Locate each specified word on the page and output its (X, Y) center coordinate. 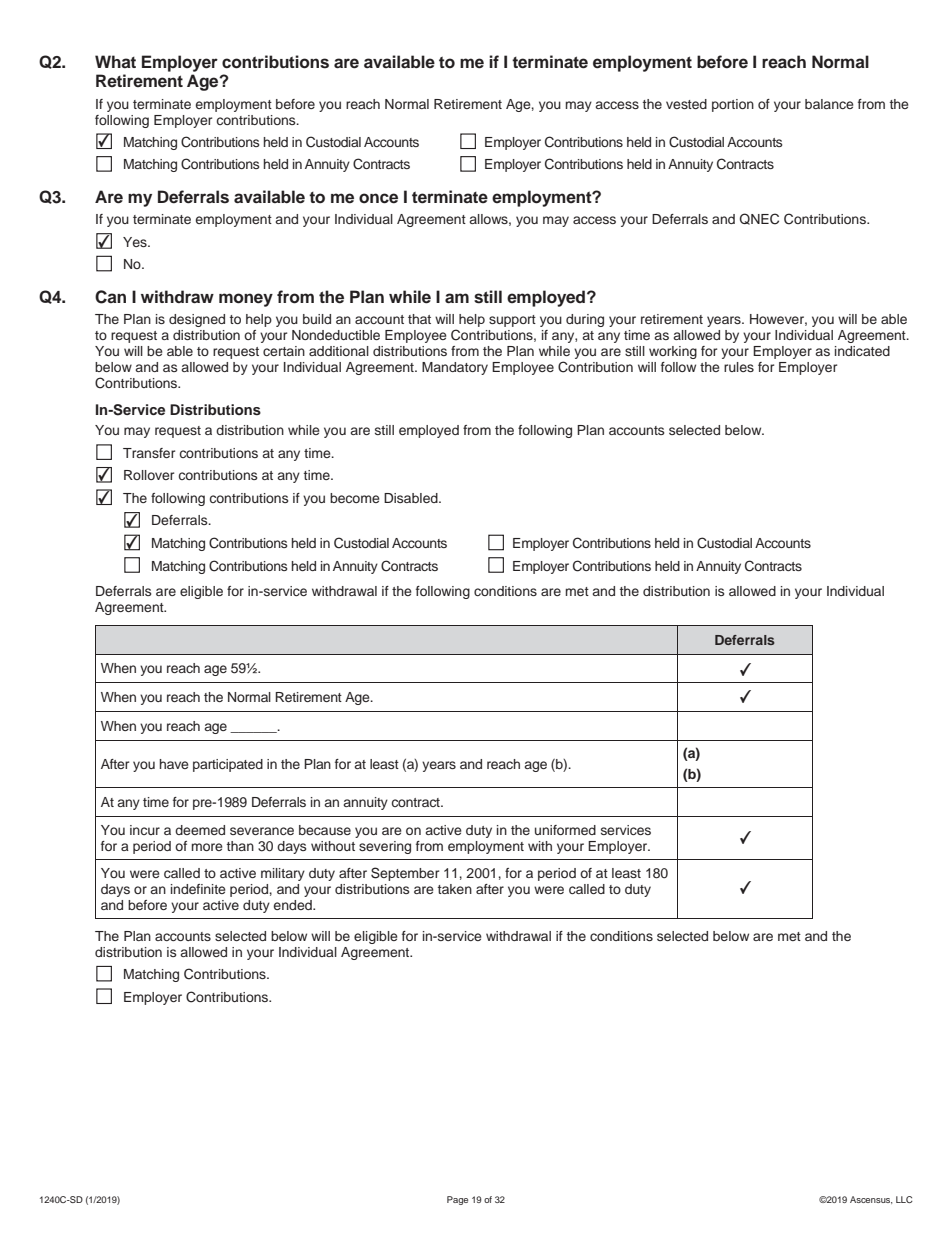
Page (457, 1200)
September (405, 874)
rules (739, 367)
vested (686, 104)
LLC (904, 1199)
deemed (200, 830)
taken (455, 889)
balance (829, 104)
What (115, 61)
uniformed (565, 830)
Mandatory (455, 368)
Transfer (149, 453)
